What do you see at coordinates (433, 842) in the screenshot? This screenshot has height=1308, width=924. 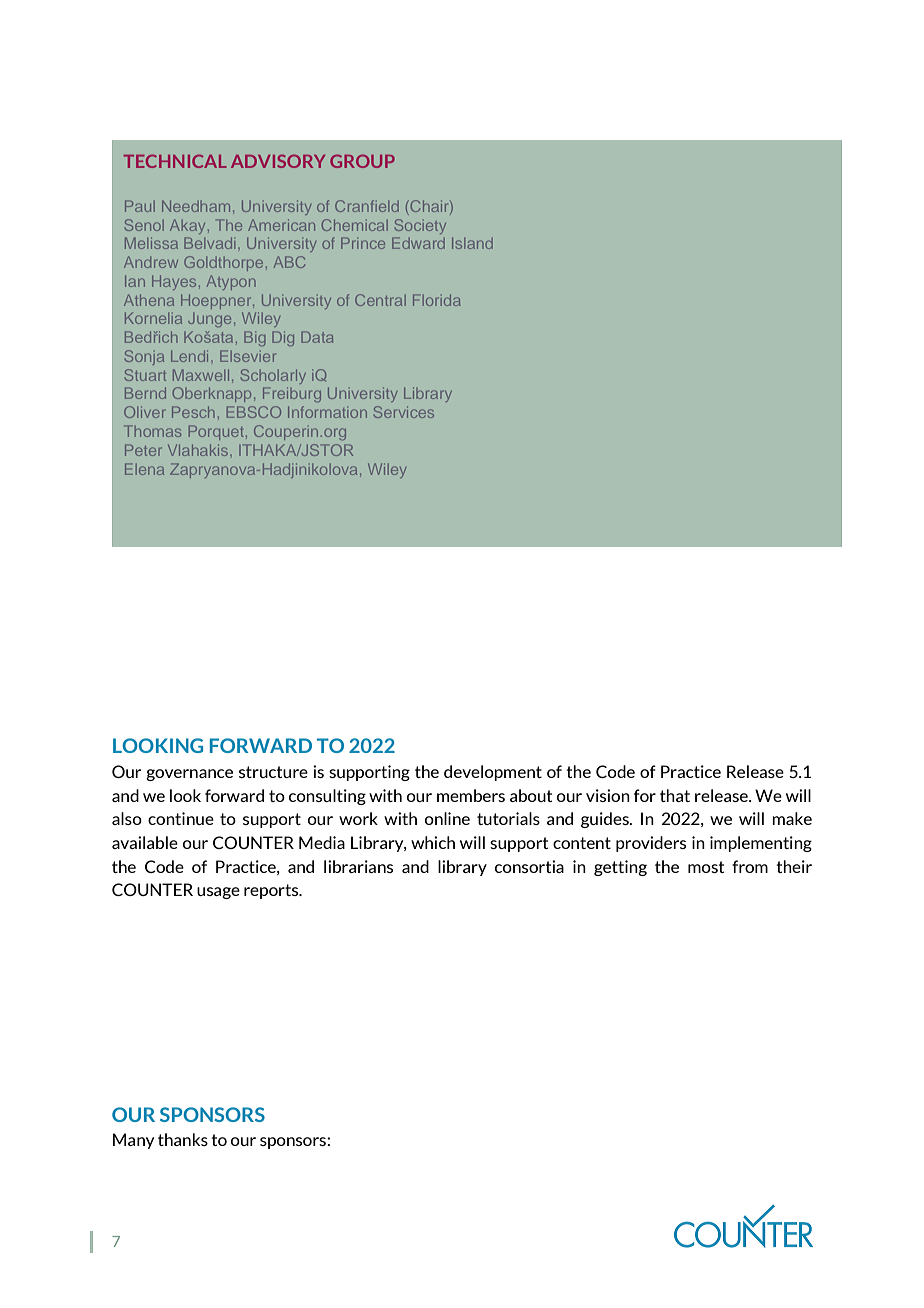 I see `which` at bounding box center [433, 842].
